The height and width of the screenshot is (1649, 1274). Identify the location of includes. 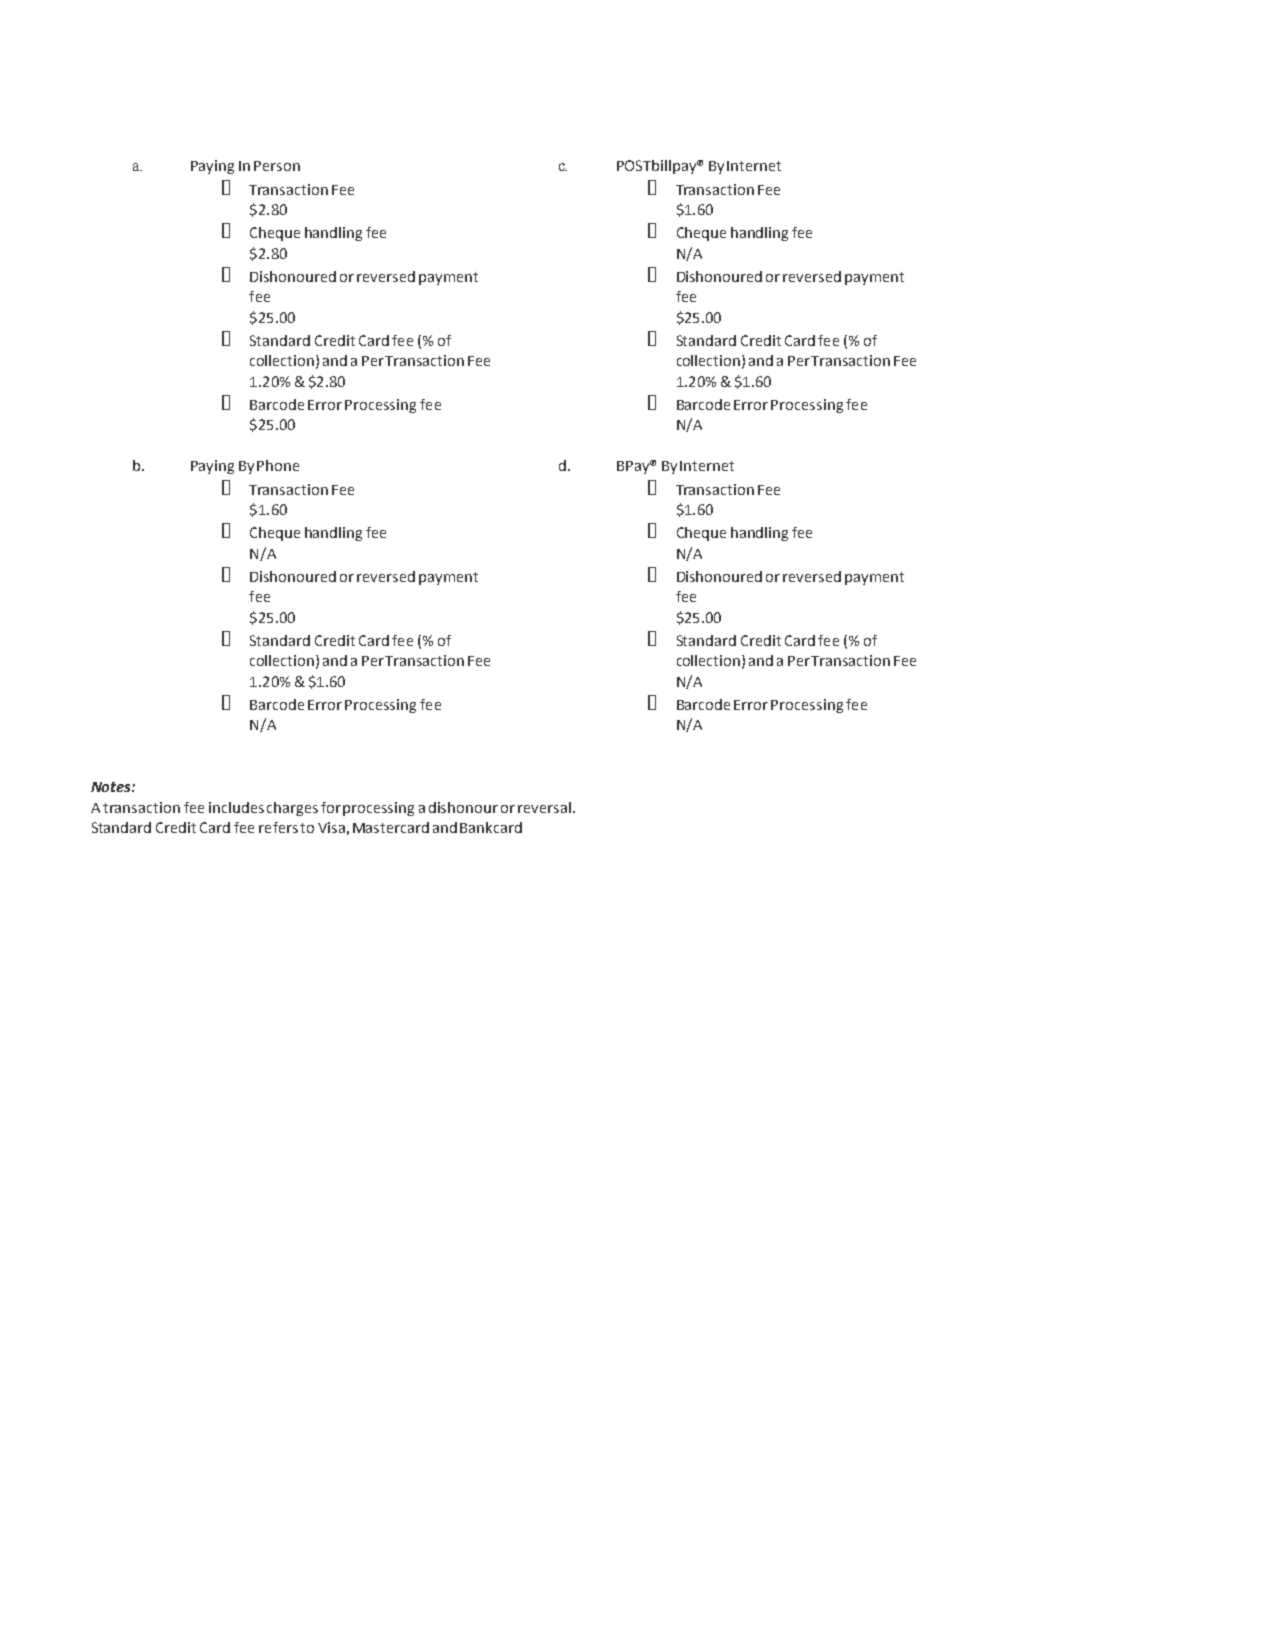
(236, 807).
